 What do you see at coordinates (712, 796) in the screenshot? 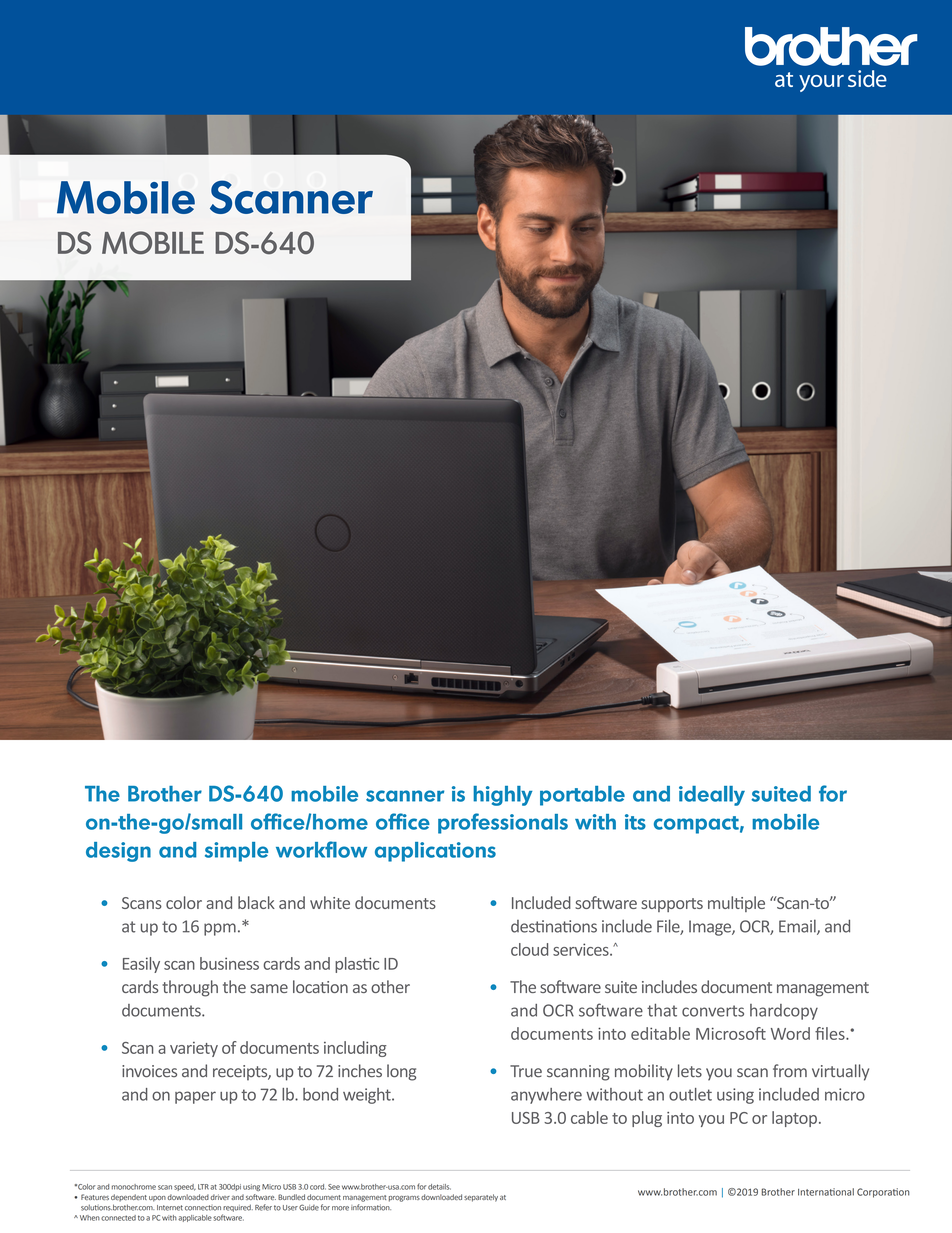
I see `ideally` at bounding box center [712, 796].
